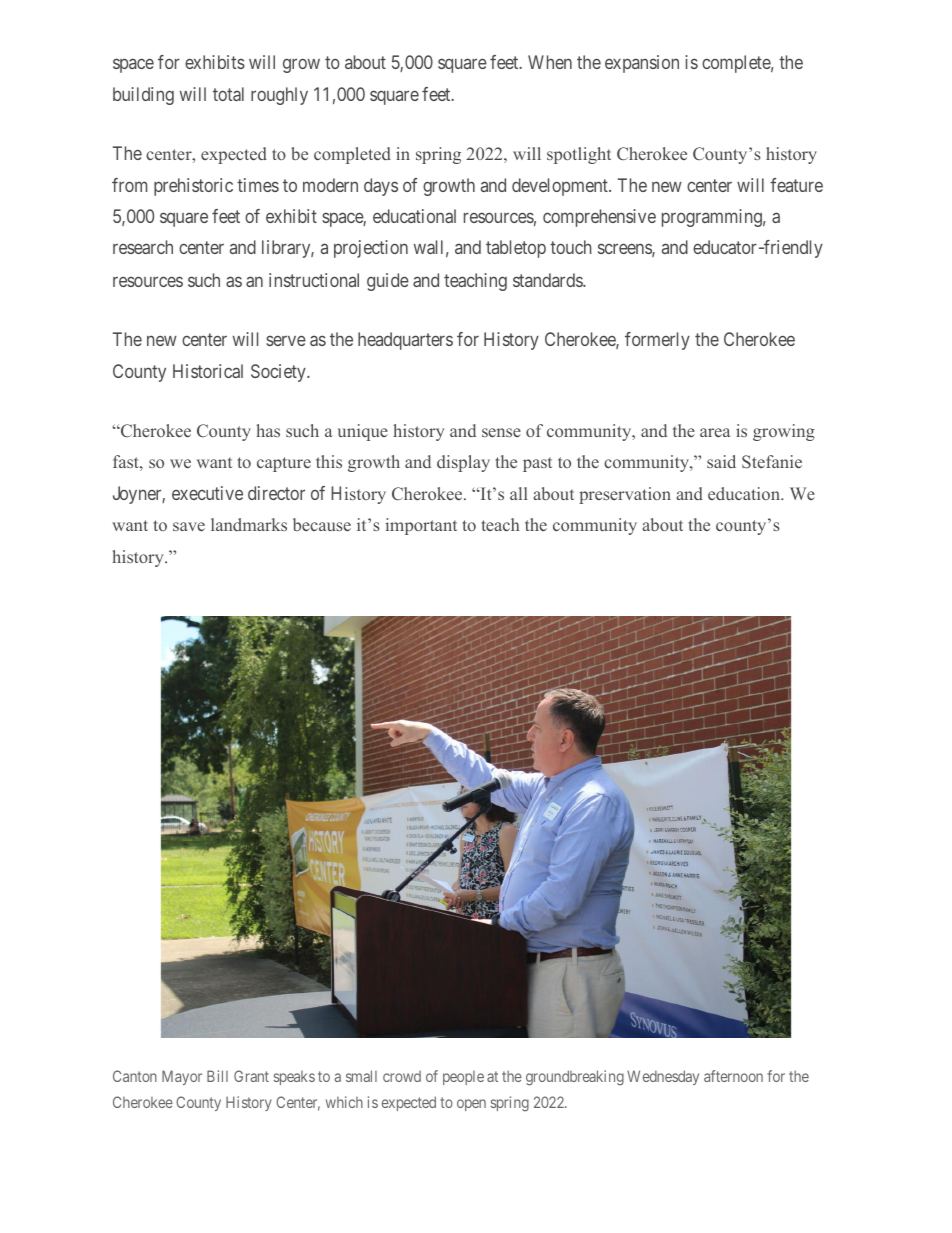  I want to click on said, so click(721, 461).
